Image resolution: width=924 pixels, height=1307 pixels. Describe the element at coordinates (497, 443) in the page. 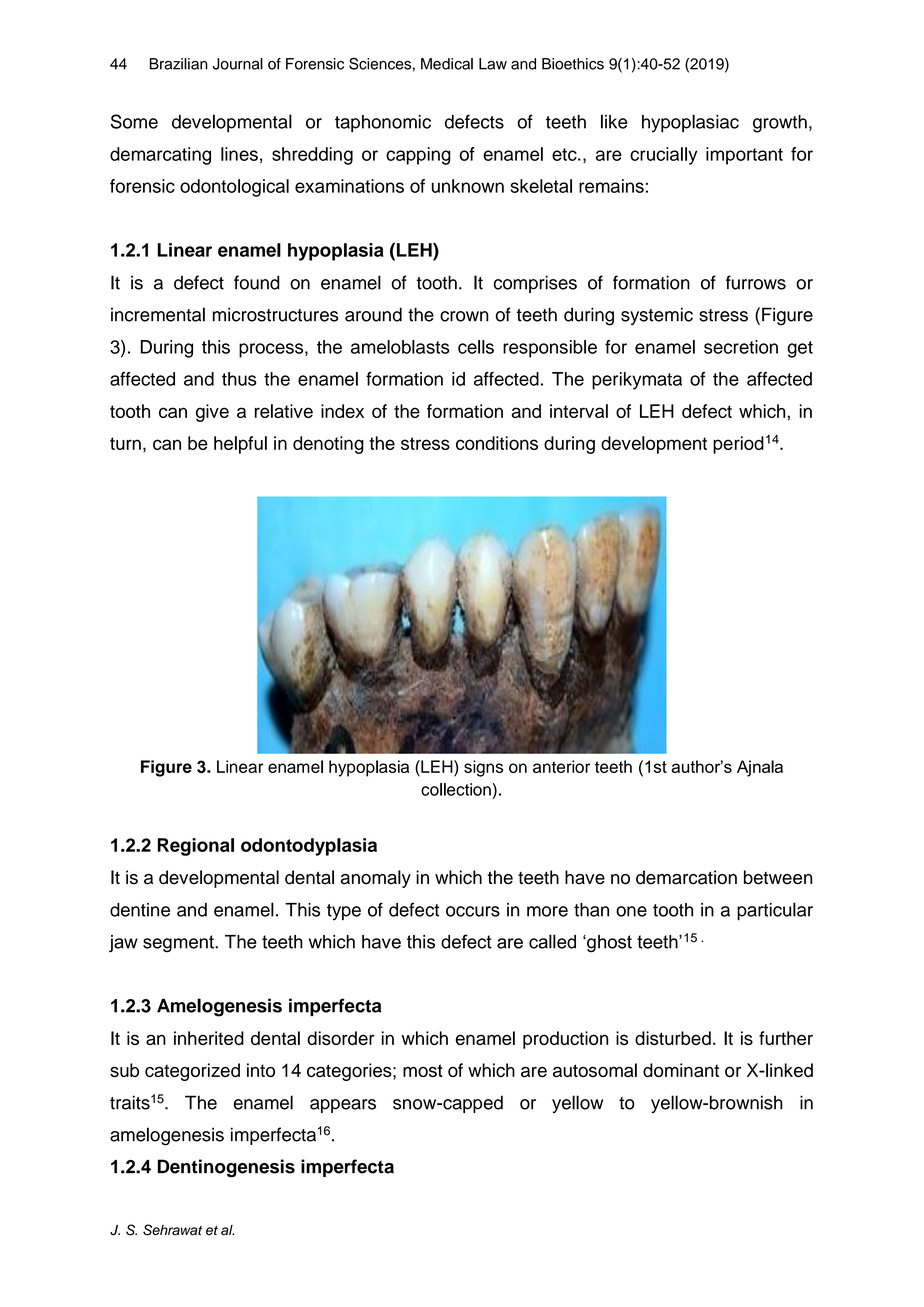

I see `conditions` at that location.
